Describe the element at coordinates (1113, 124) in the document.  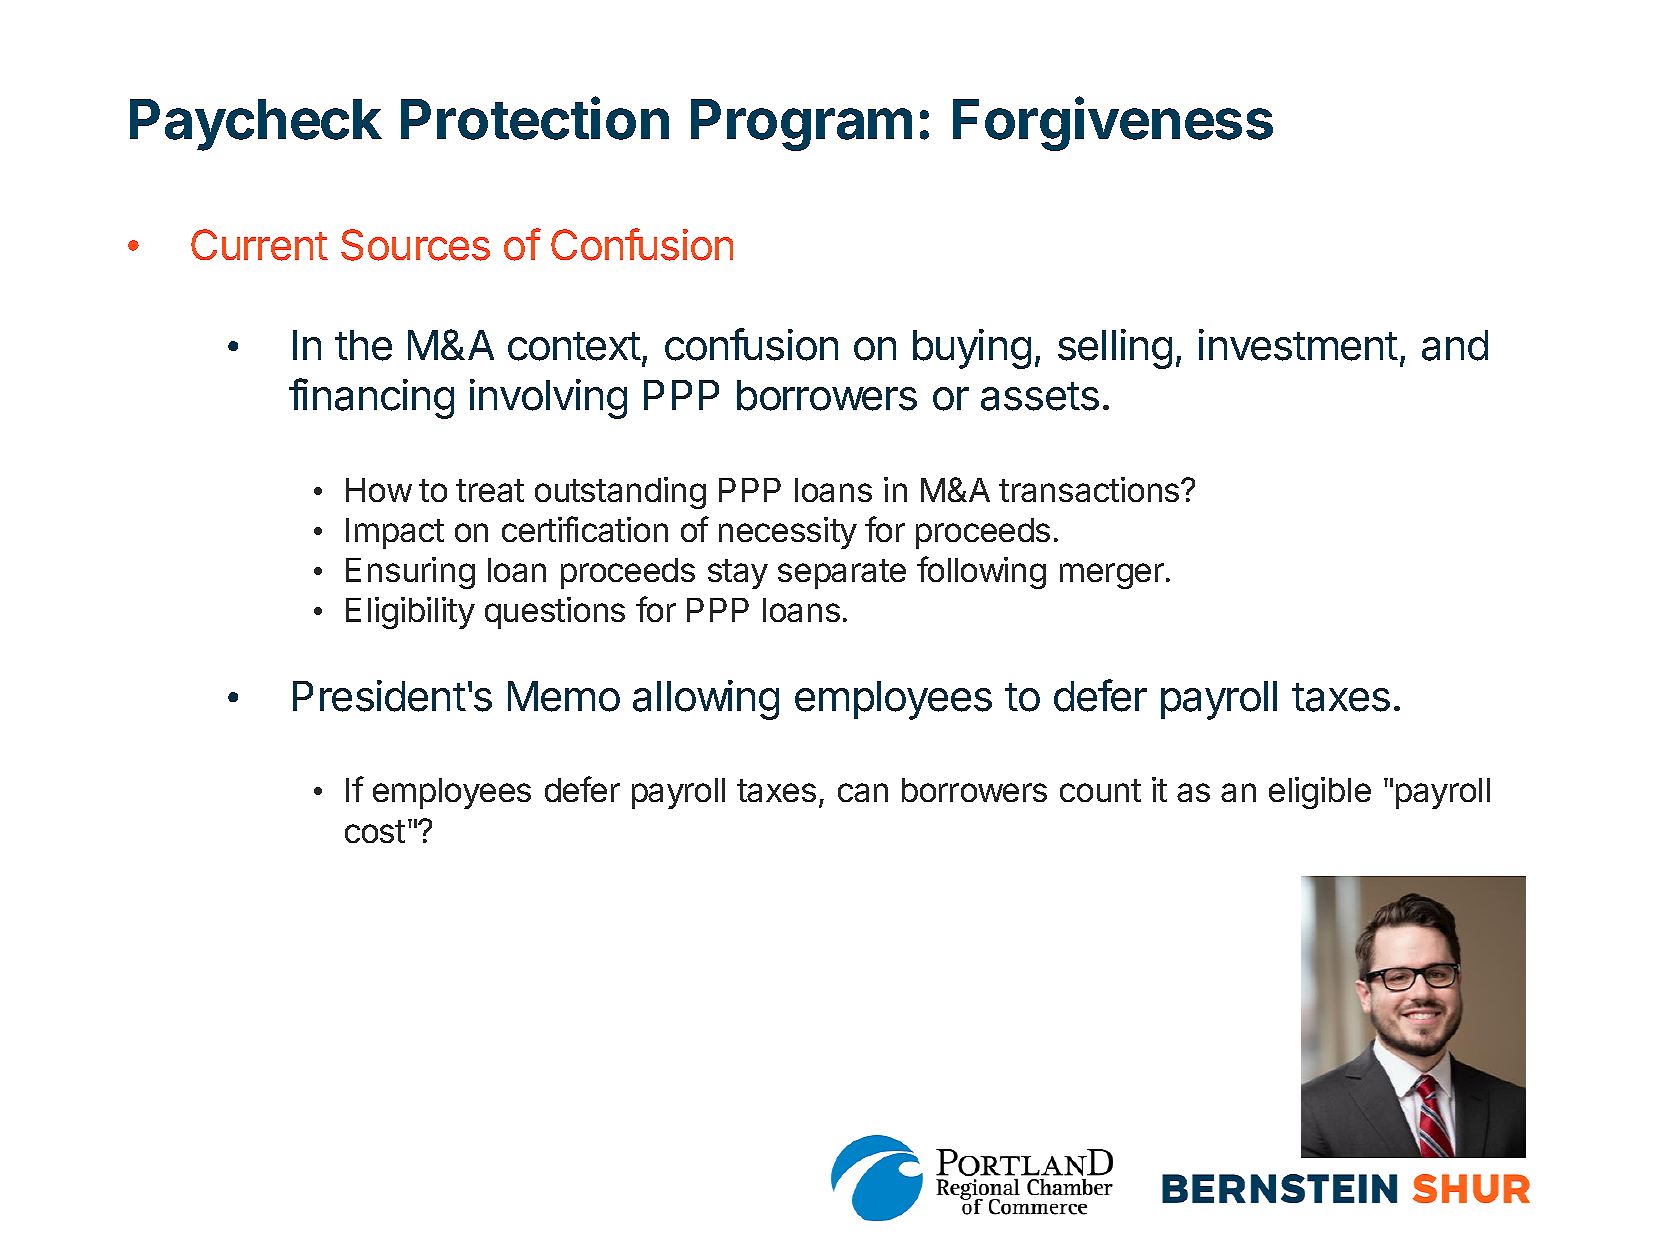
I see `Forgiveness` at that location.
